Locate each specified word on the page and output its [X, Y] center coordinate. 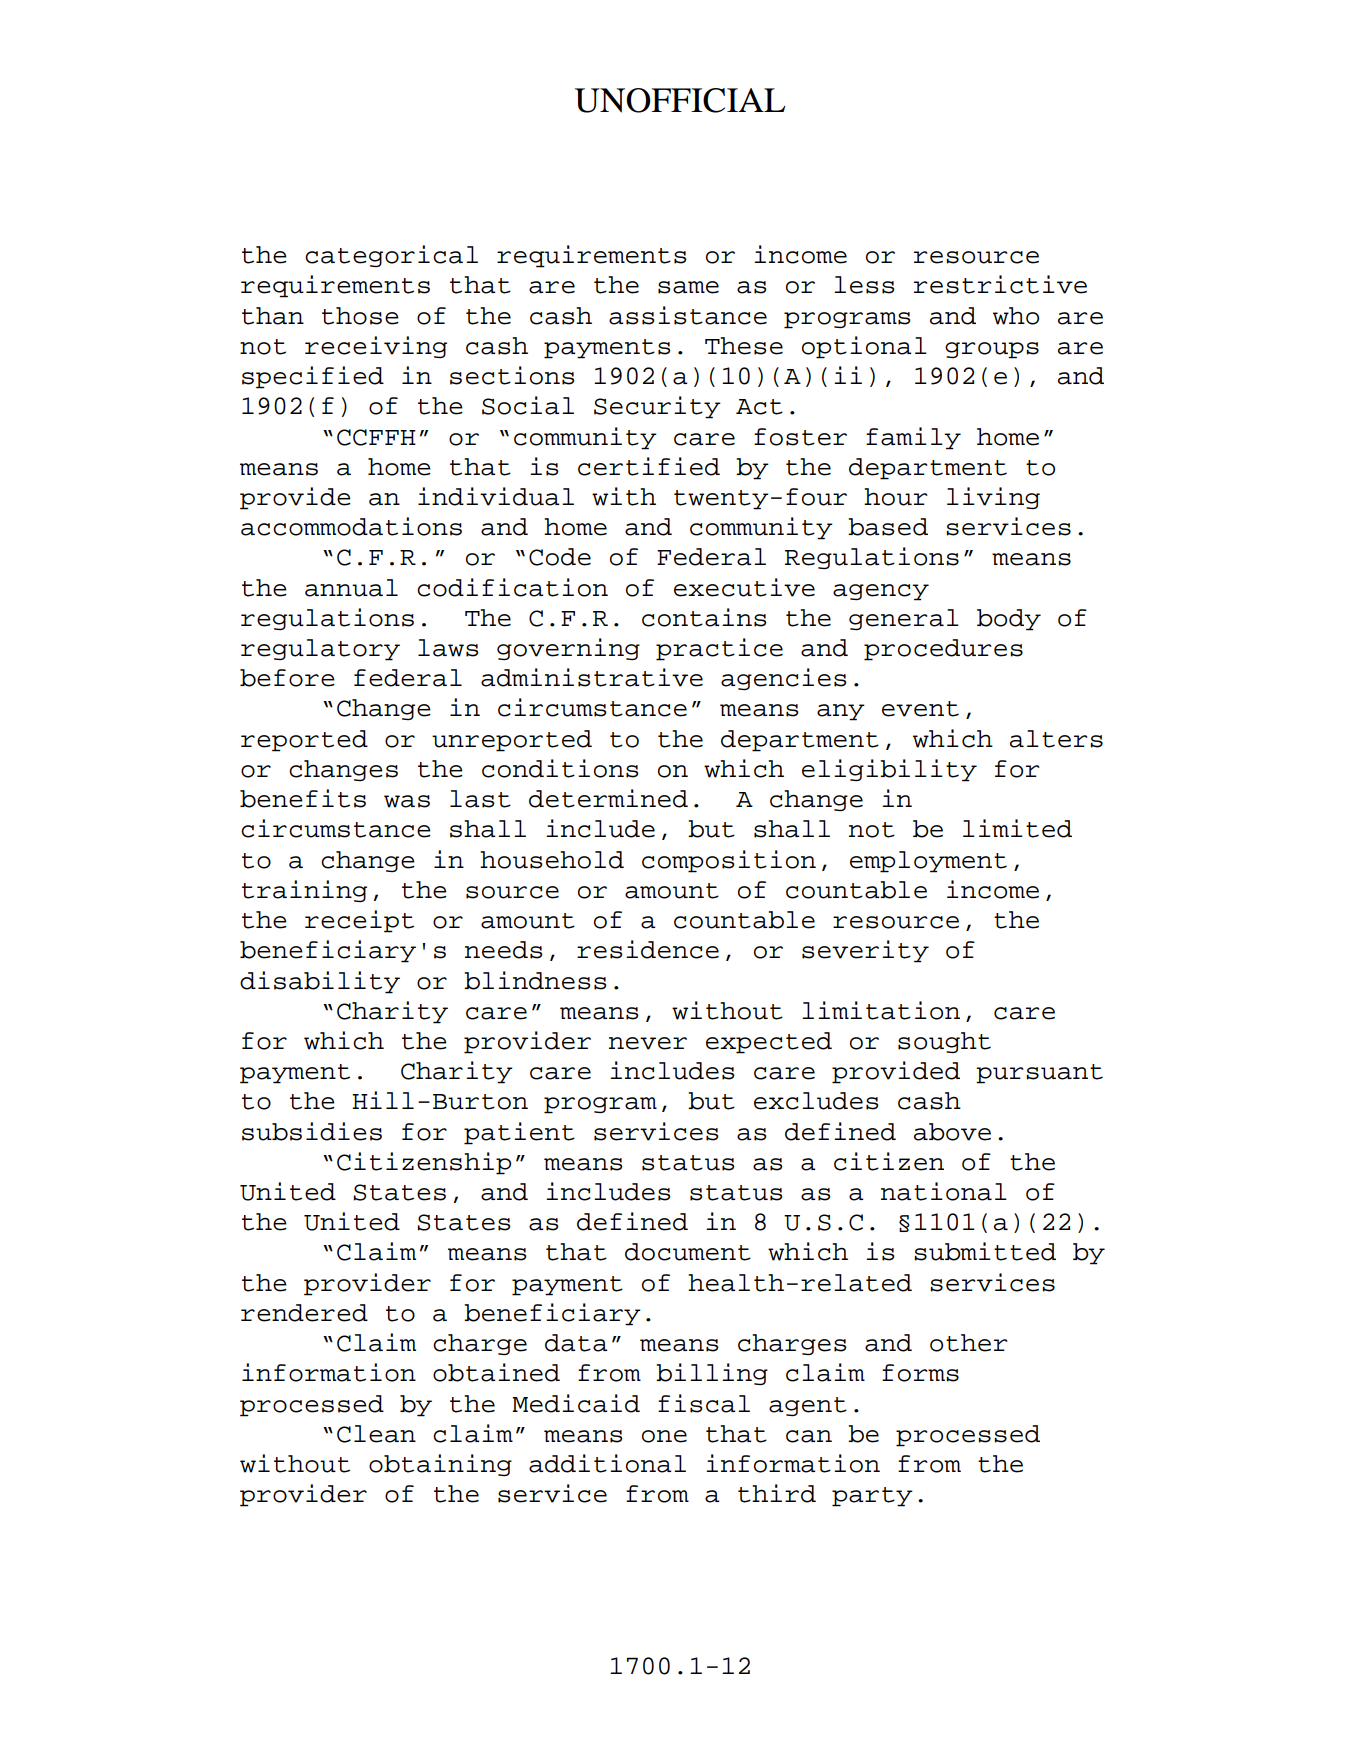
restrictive [1000, 284]
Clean [376, 1434]
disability [320, 982]
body [1009, 620]
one [664, 1436]
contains [704, 617]
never [648, 1043]
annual [351, 588]
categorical [391, 256]
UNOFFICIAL [680, 100]
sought [944, 1042]
